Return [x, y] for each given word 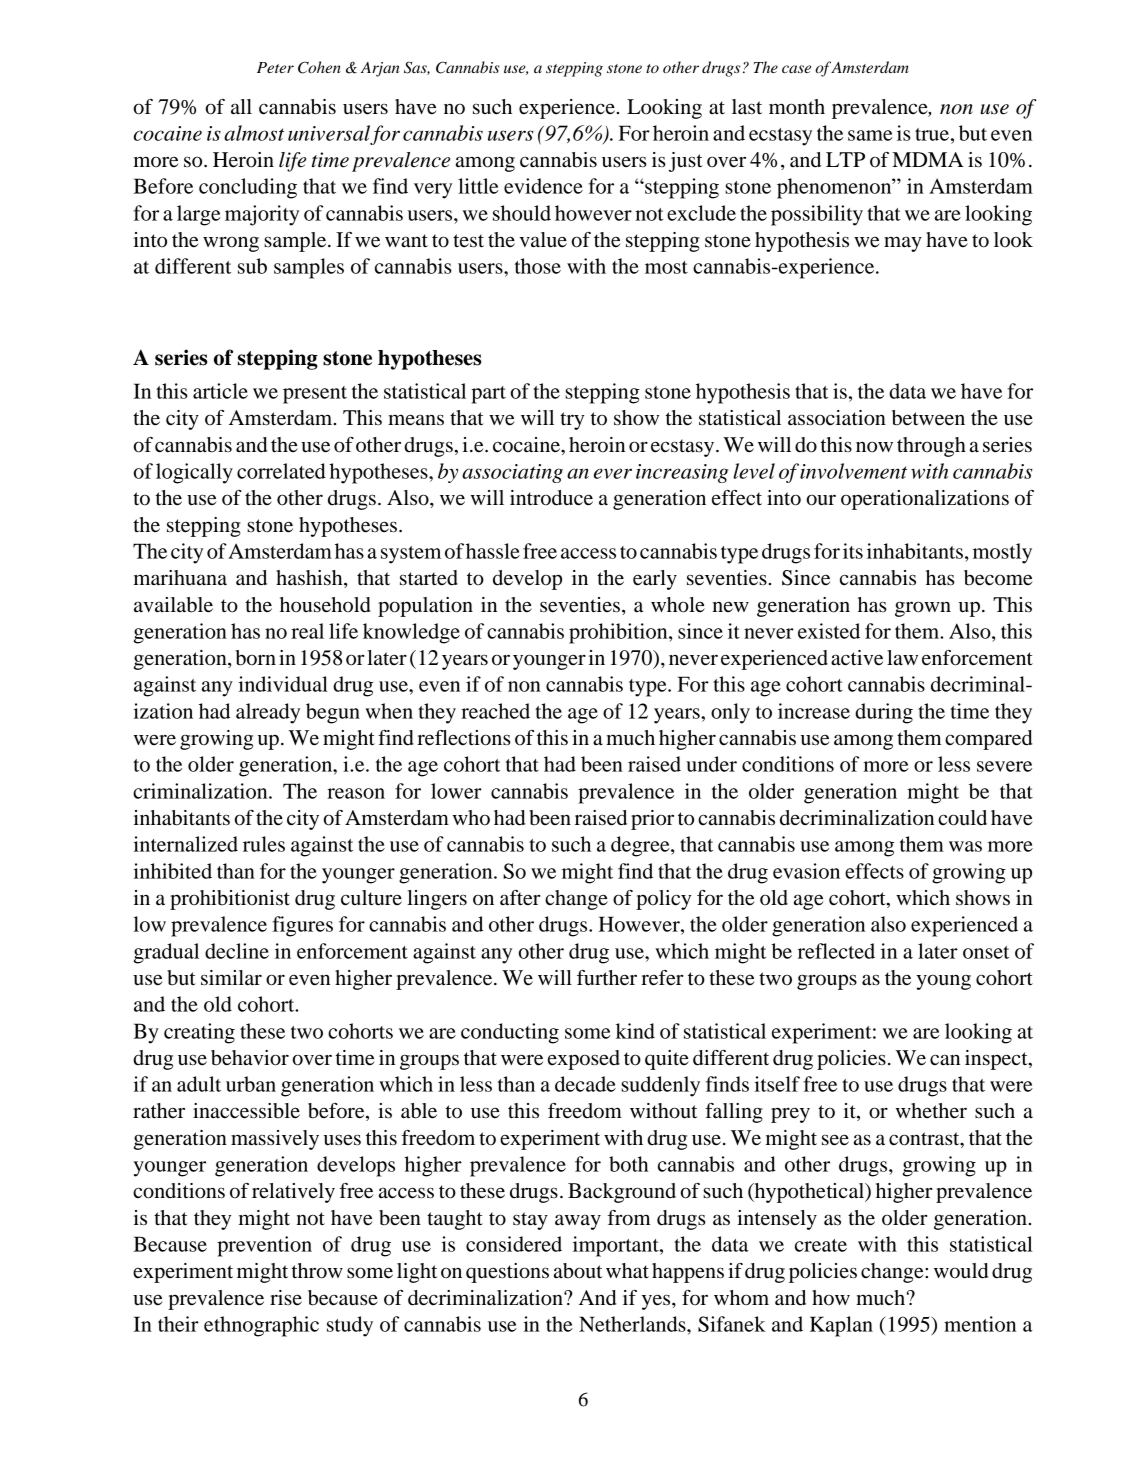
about [578, 1271]
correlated [281, 471]
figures [302, 926]
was [965, 846]
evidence [543, 186]
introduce [551, 498]
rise [286, 1298]
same [870, 135]
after [520, 898]
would [961, 1271]
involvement [853, 471]
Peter [275, 67]
